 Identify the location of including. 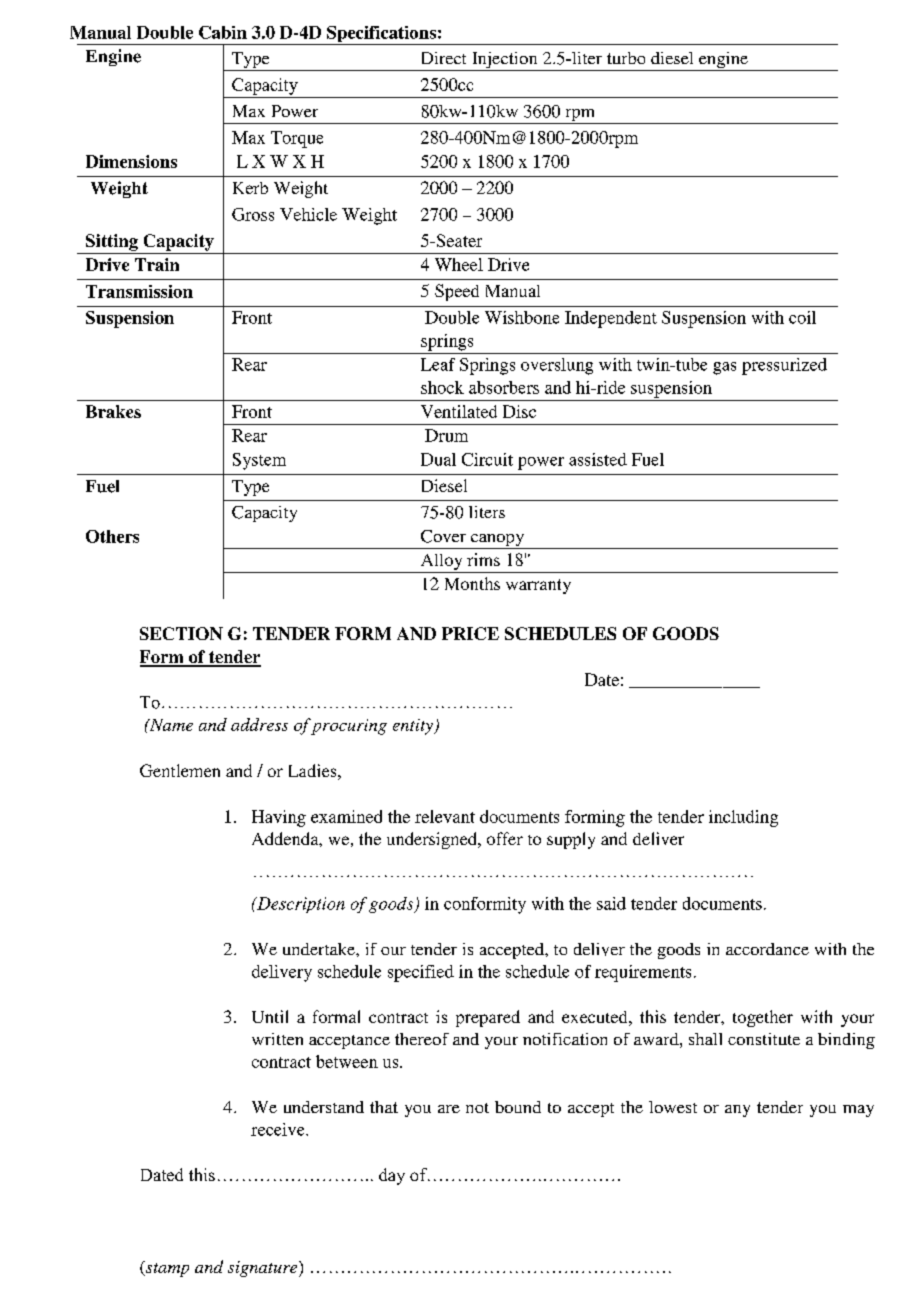
(743, 818).
